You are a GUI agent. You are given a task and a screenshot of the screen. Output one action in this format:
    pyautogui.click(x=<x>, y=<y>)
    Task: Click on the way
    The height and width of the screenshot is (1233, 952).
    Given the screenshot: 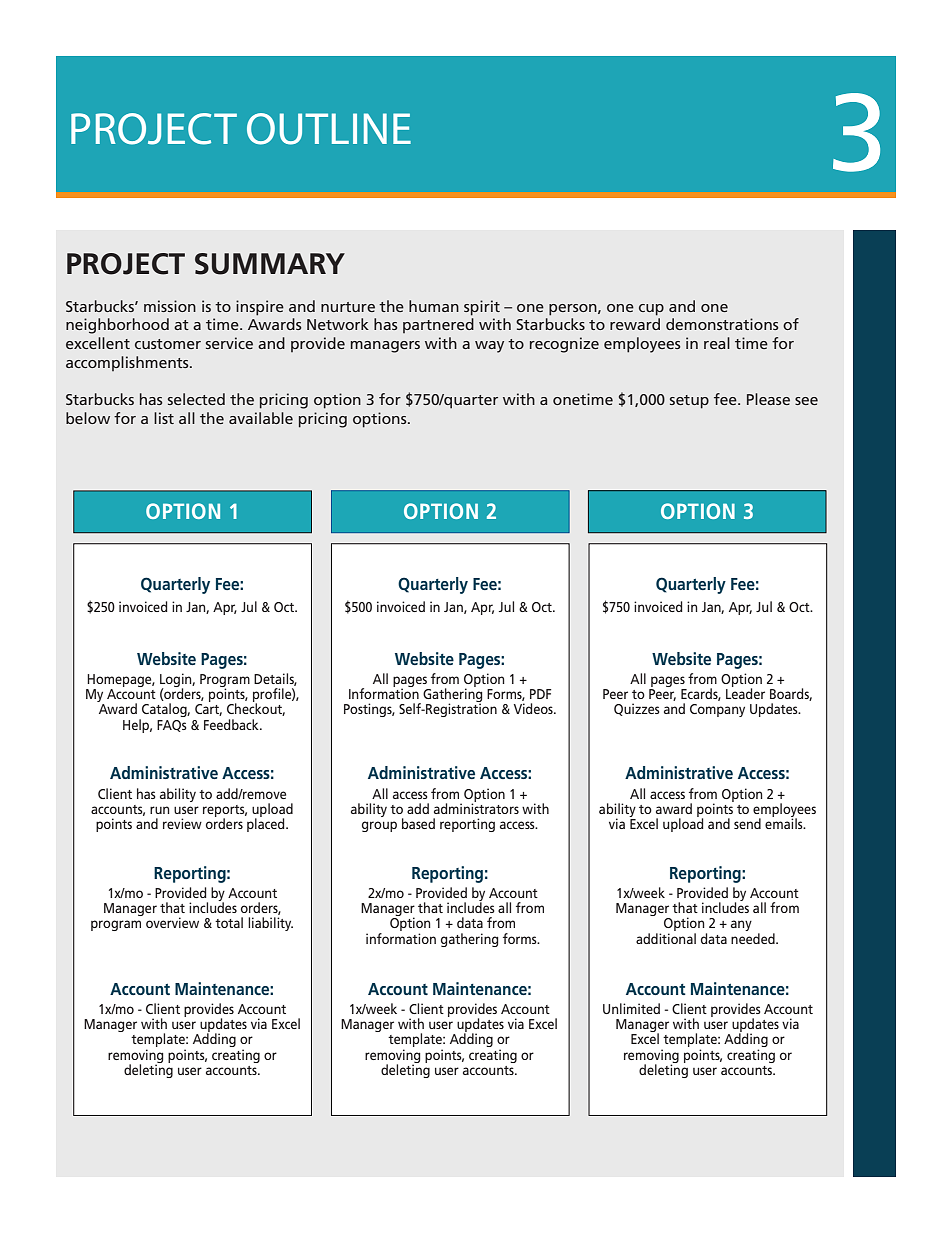 What is the action you would take?
    pyautogui.click(x=489, y=347)
